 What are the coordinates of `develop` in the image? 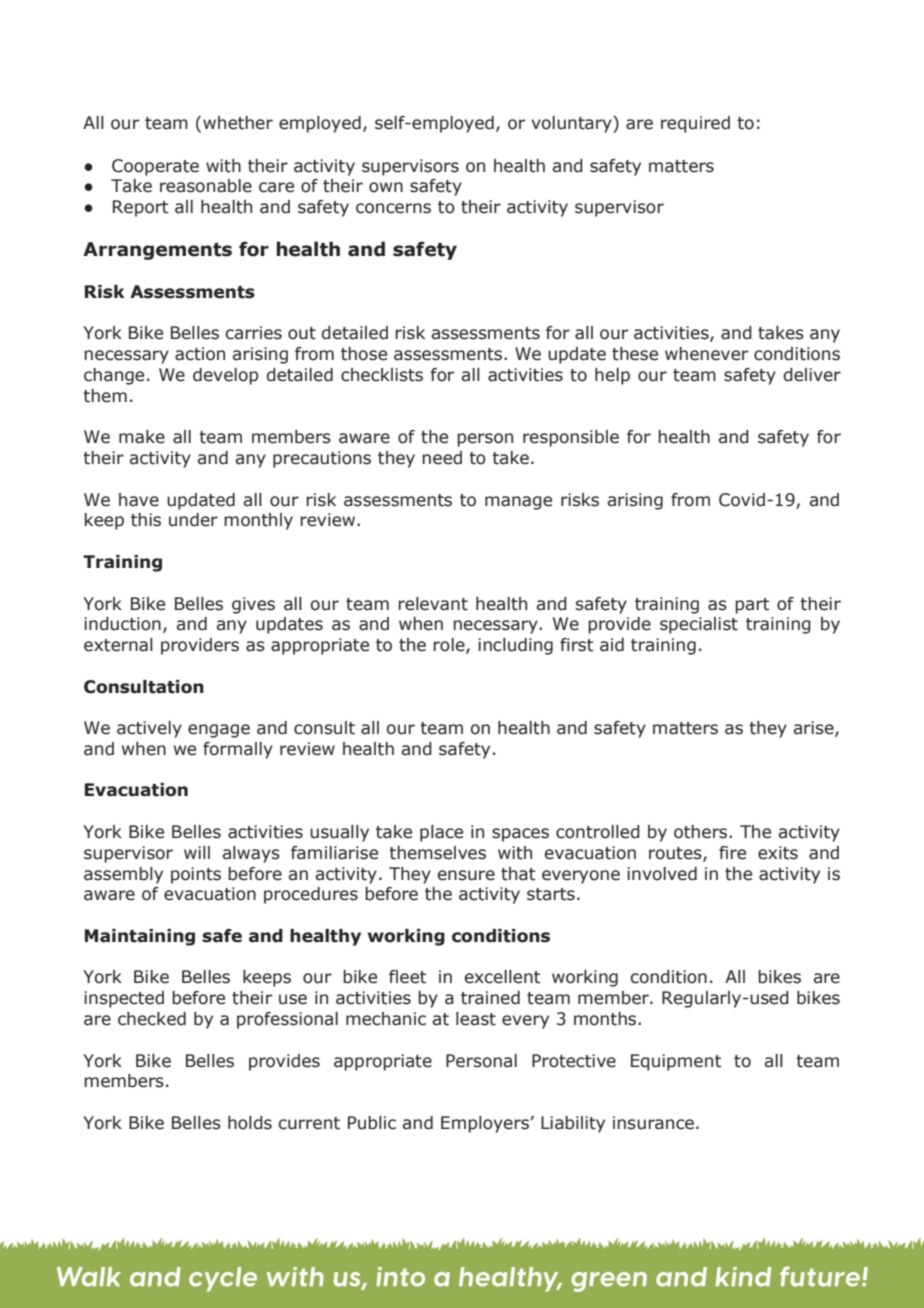 It's located at (225, 376).
